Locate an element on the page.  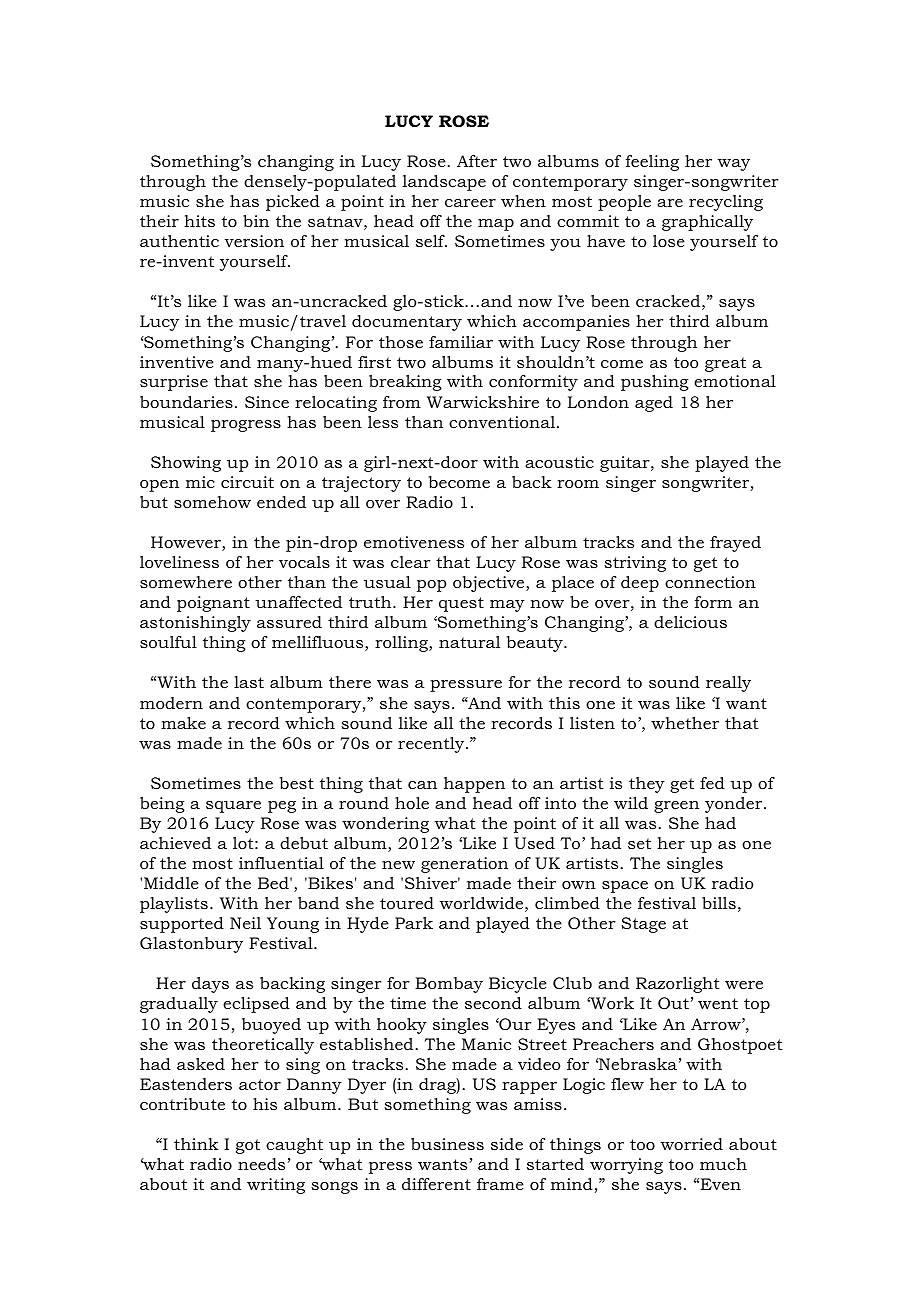
Neil is located at coordinates (245, 923).
